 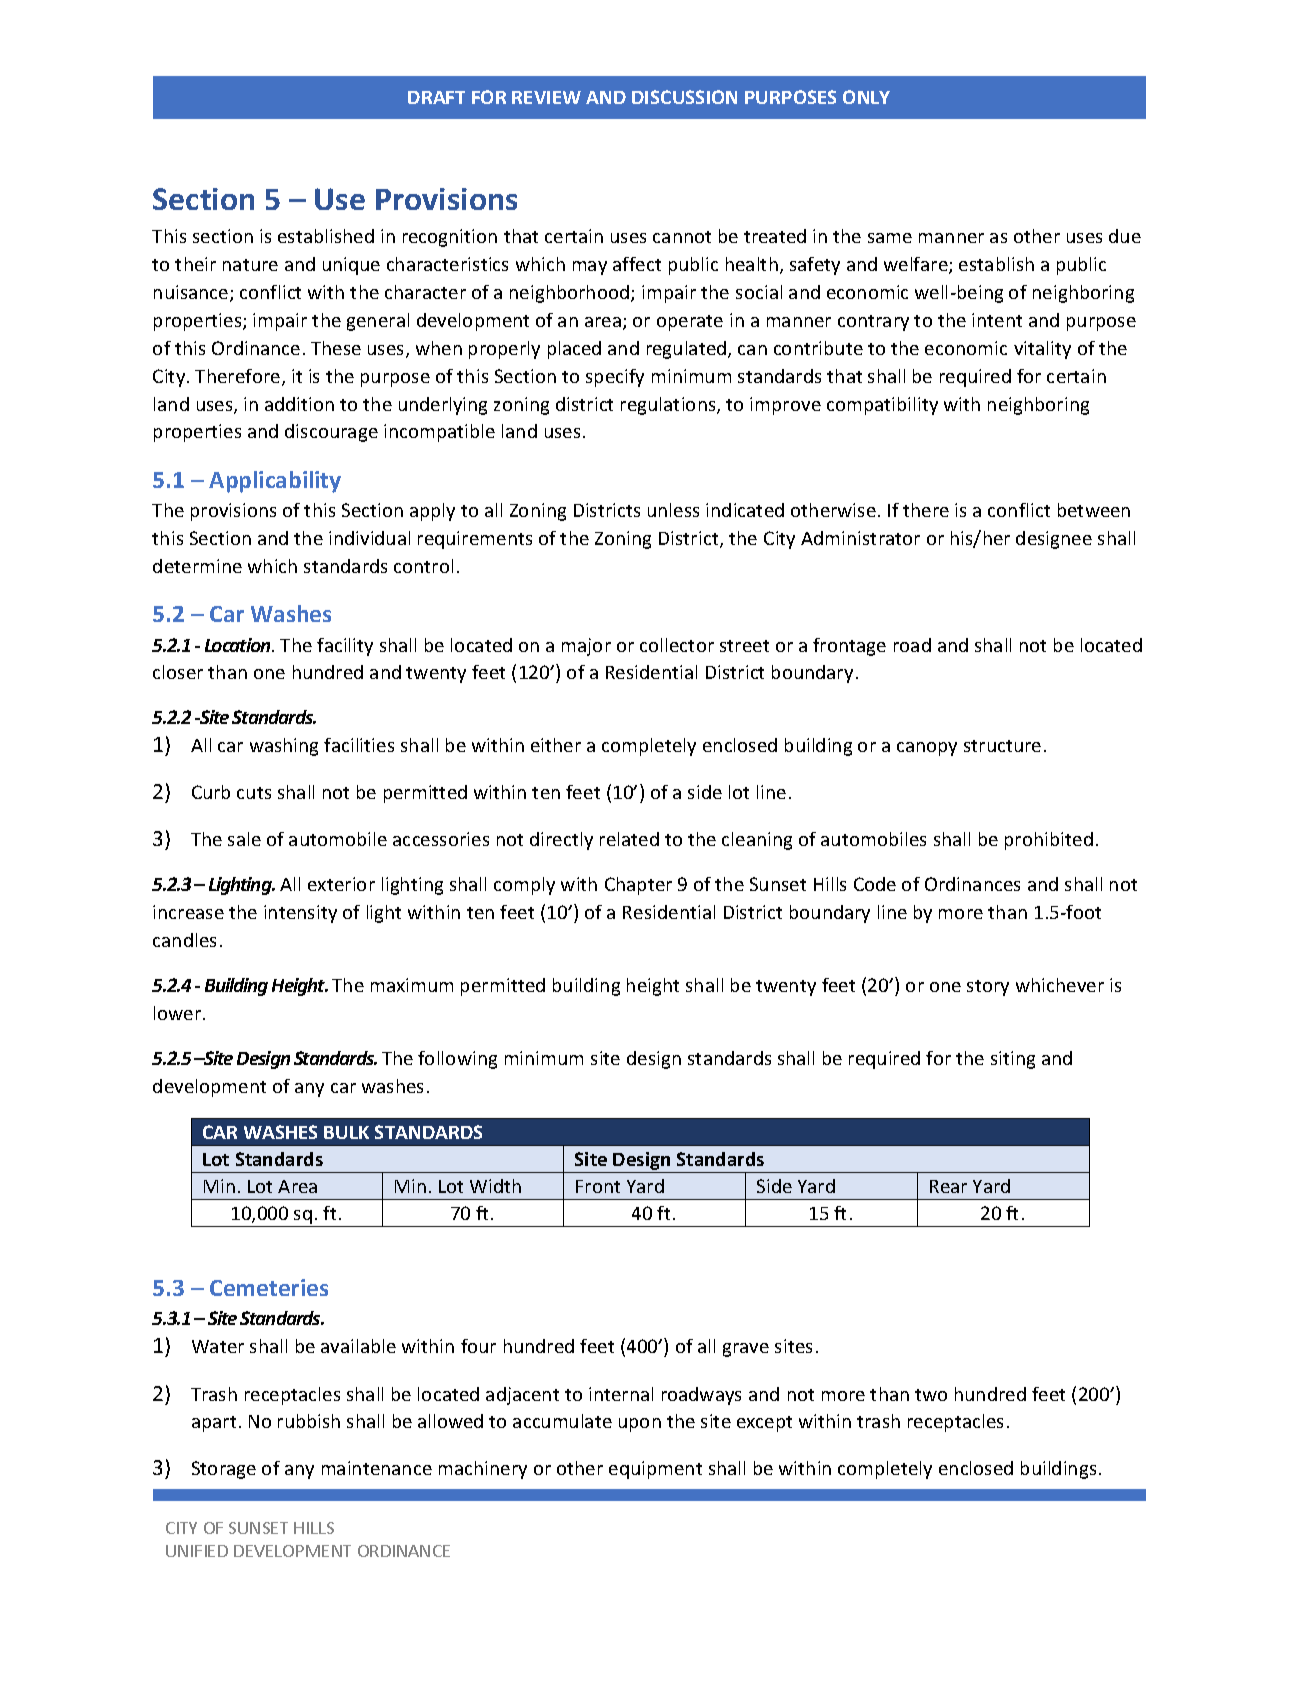 What do you see at coordinates (275, 482) in the screenshot?
I see `Applicability` at bounding box center [275, 482].
